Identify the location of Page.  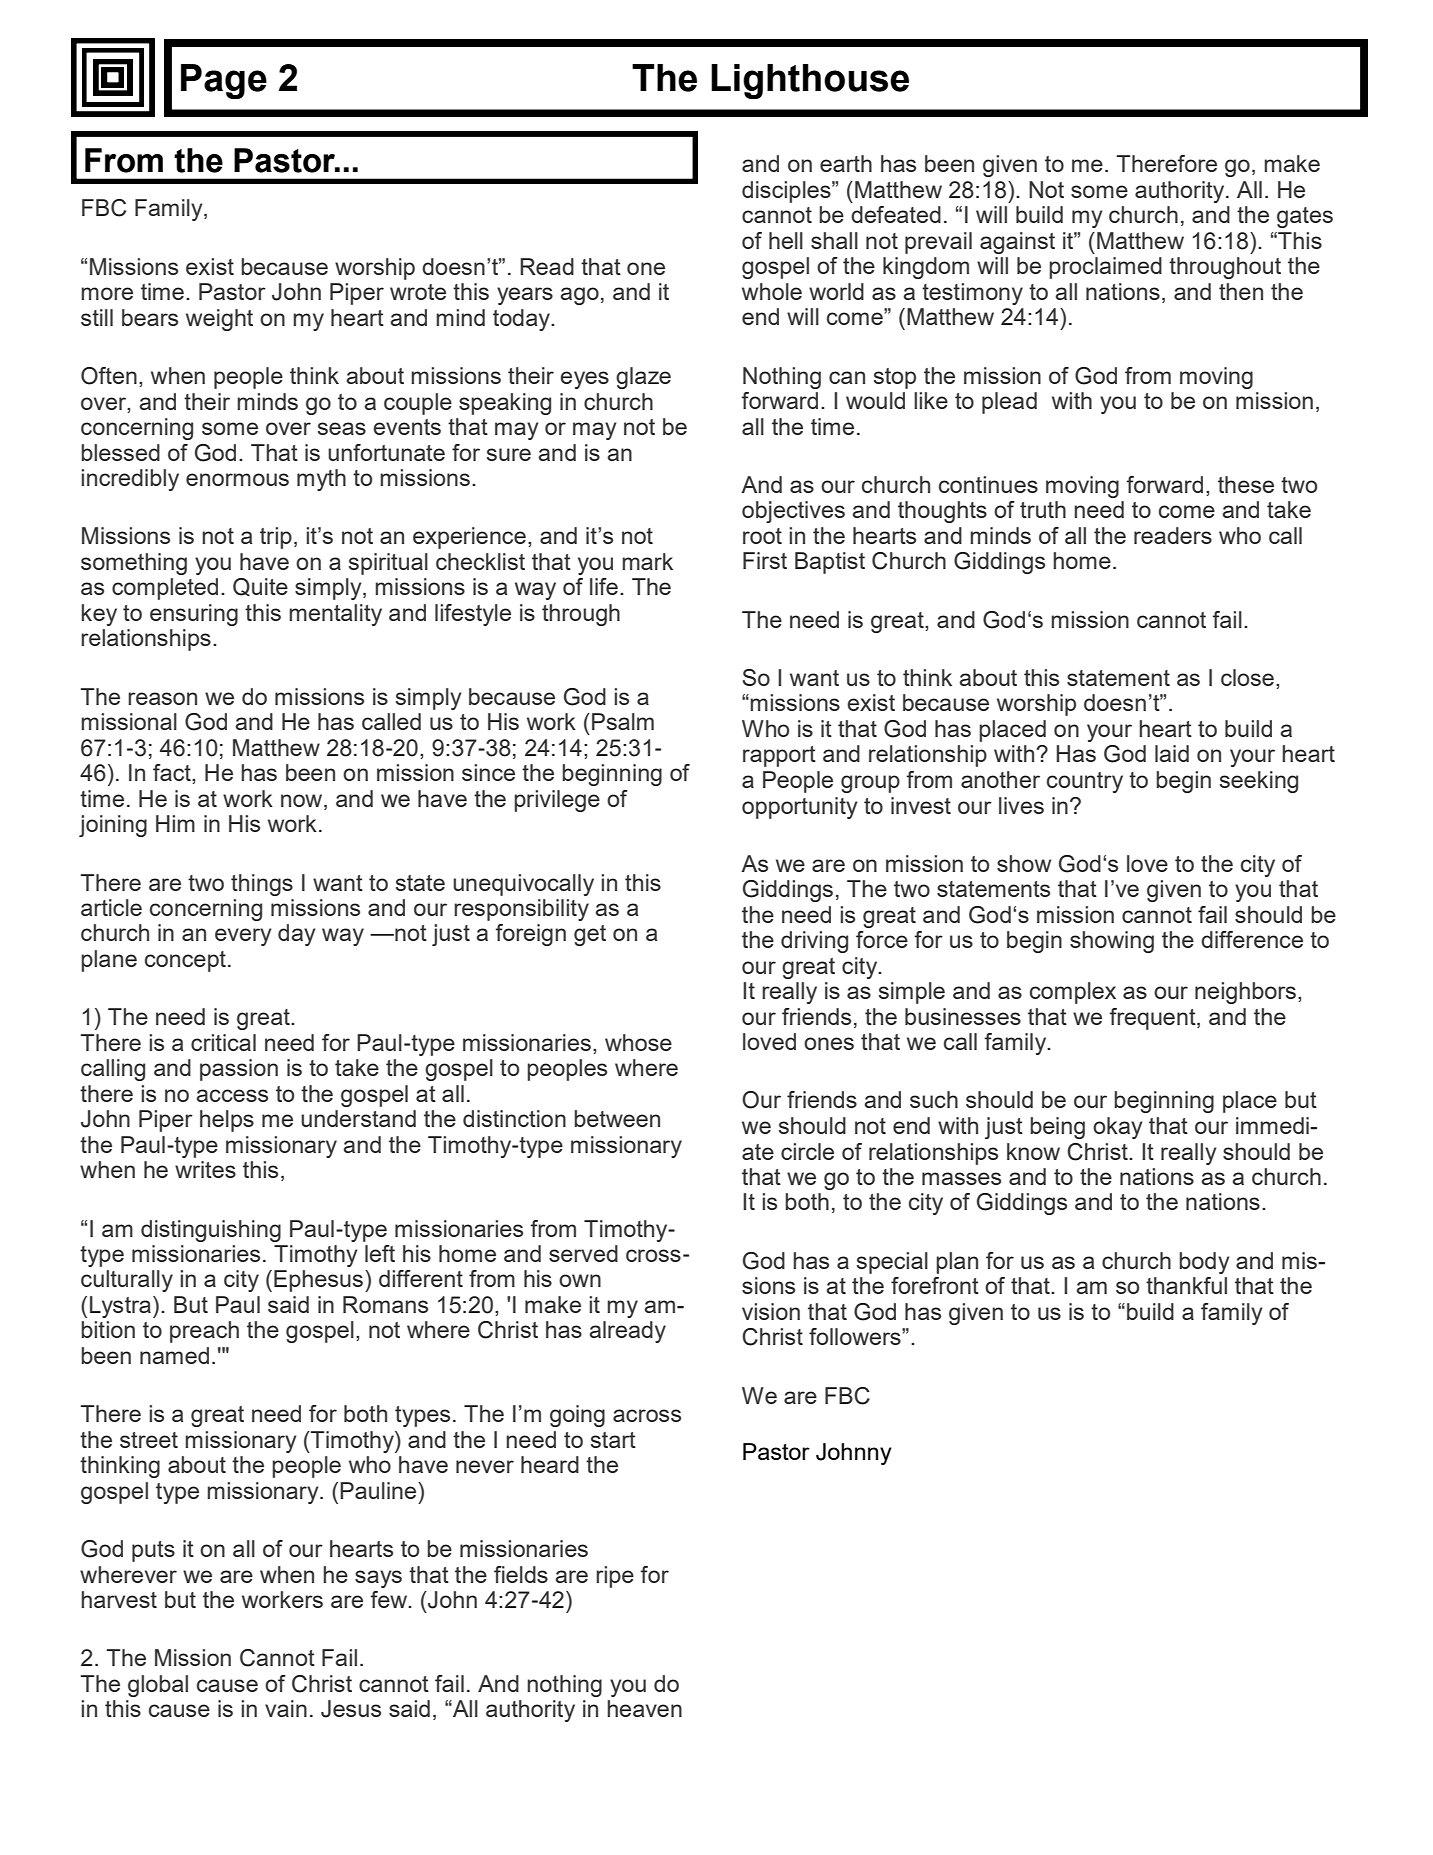
(224, 81).
